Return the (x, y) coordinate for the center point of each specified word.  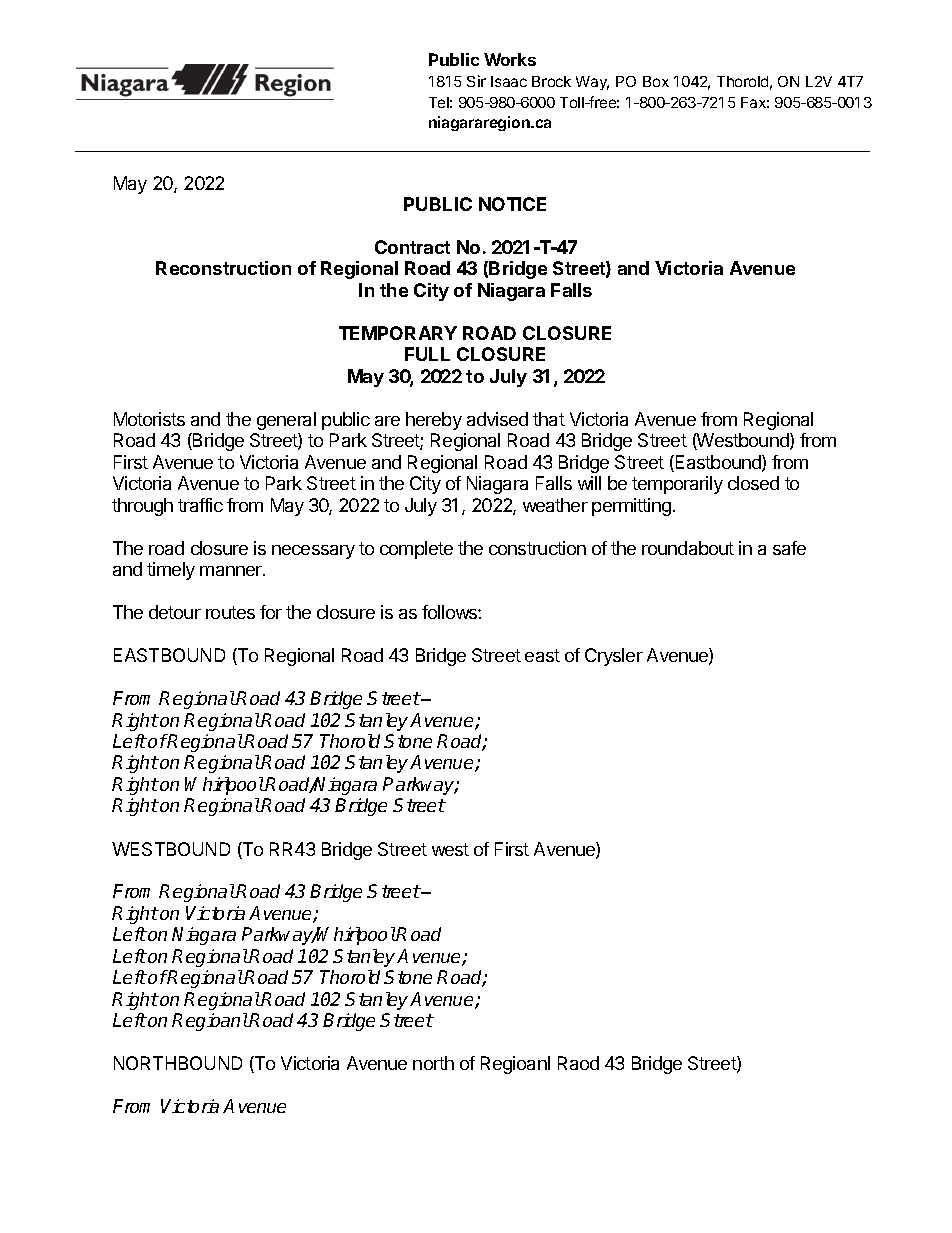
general (286, 421)
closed (753, 483)
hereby (434, 421)
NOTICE (512, 204)
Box (656, 81)
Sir (476, 81)
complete (416, 550)
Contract (412, 247)
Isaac (509, 81)
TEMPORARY (398, 333)
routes (230, 612)
